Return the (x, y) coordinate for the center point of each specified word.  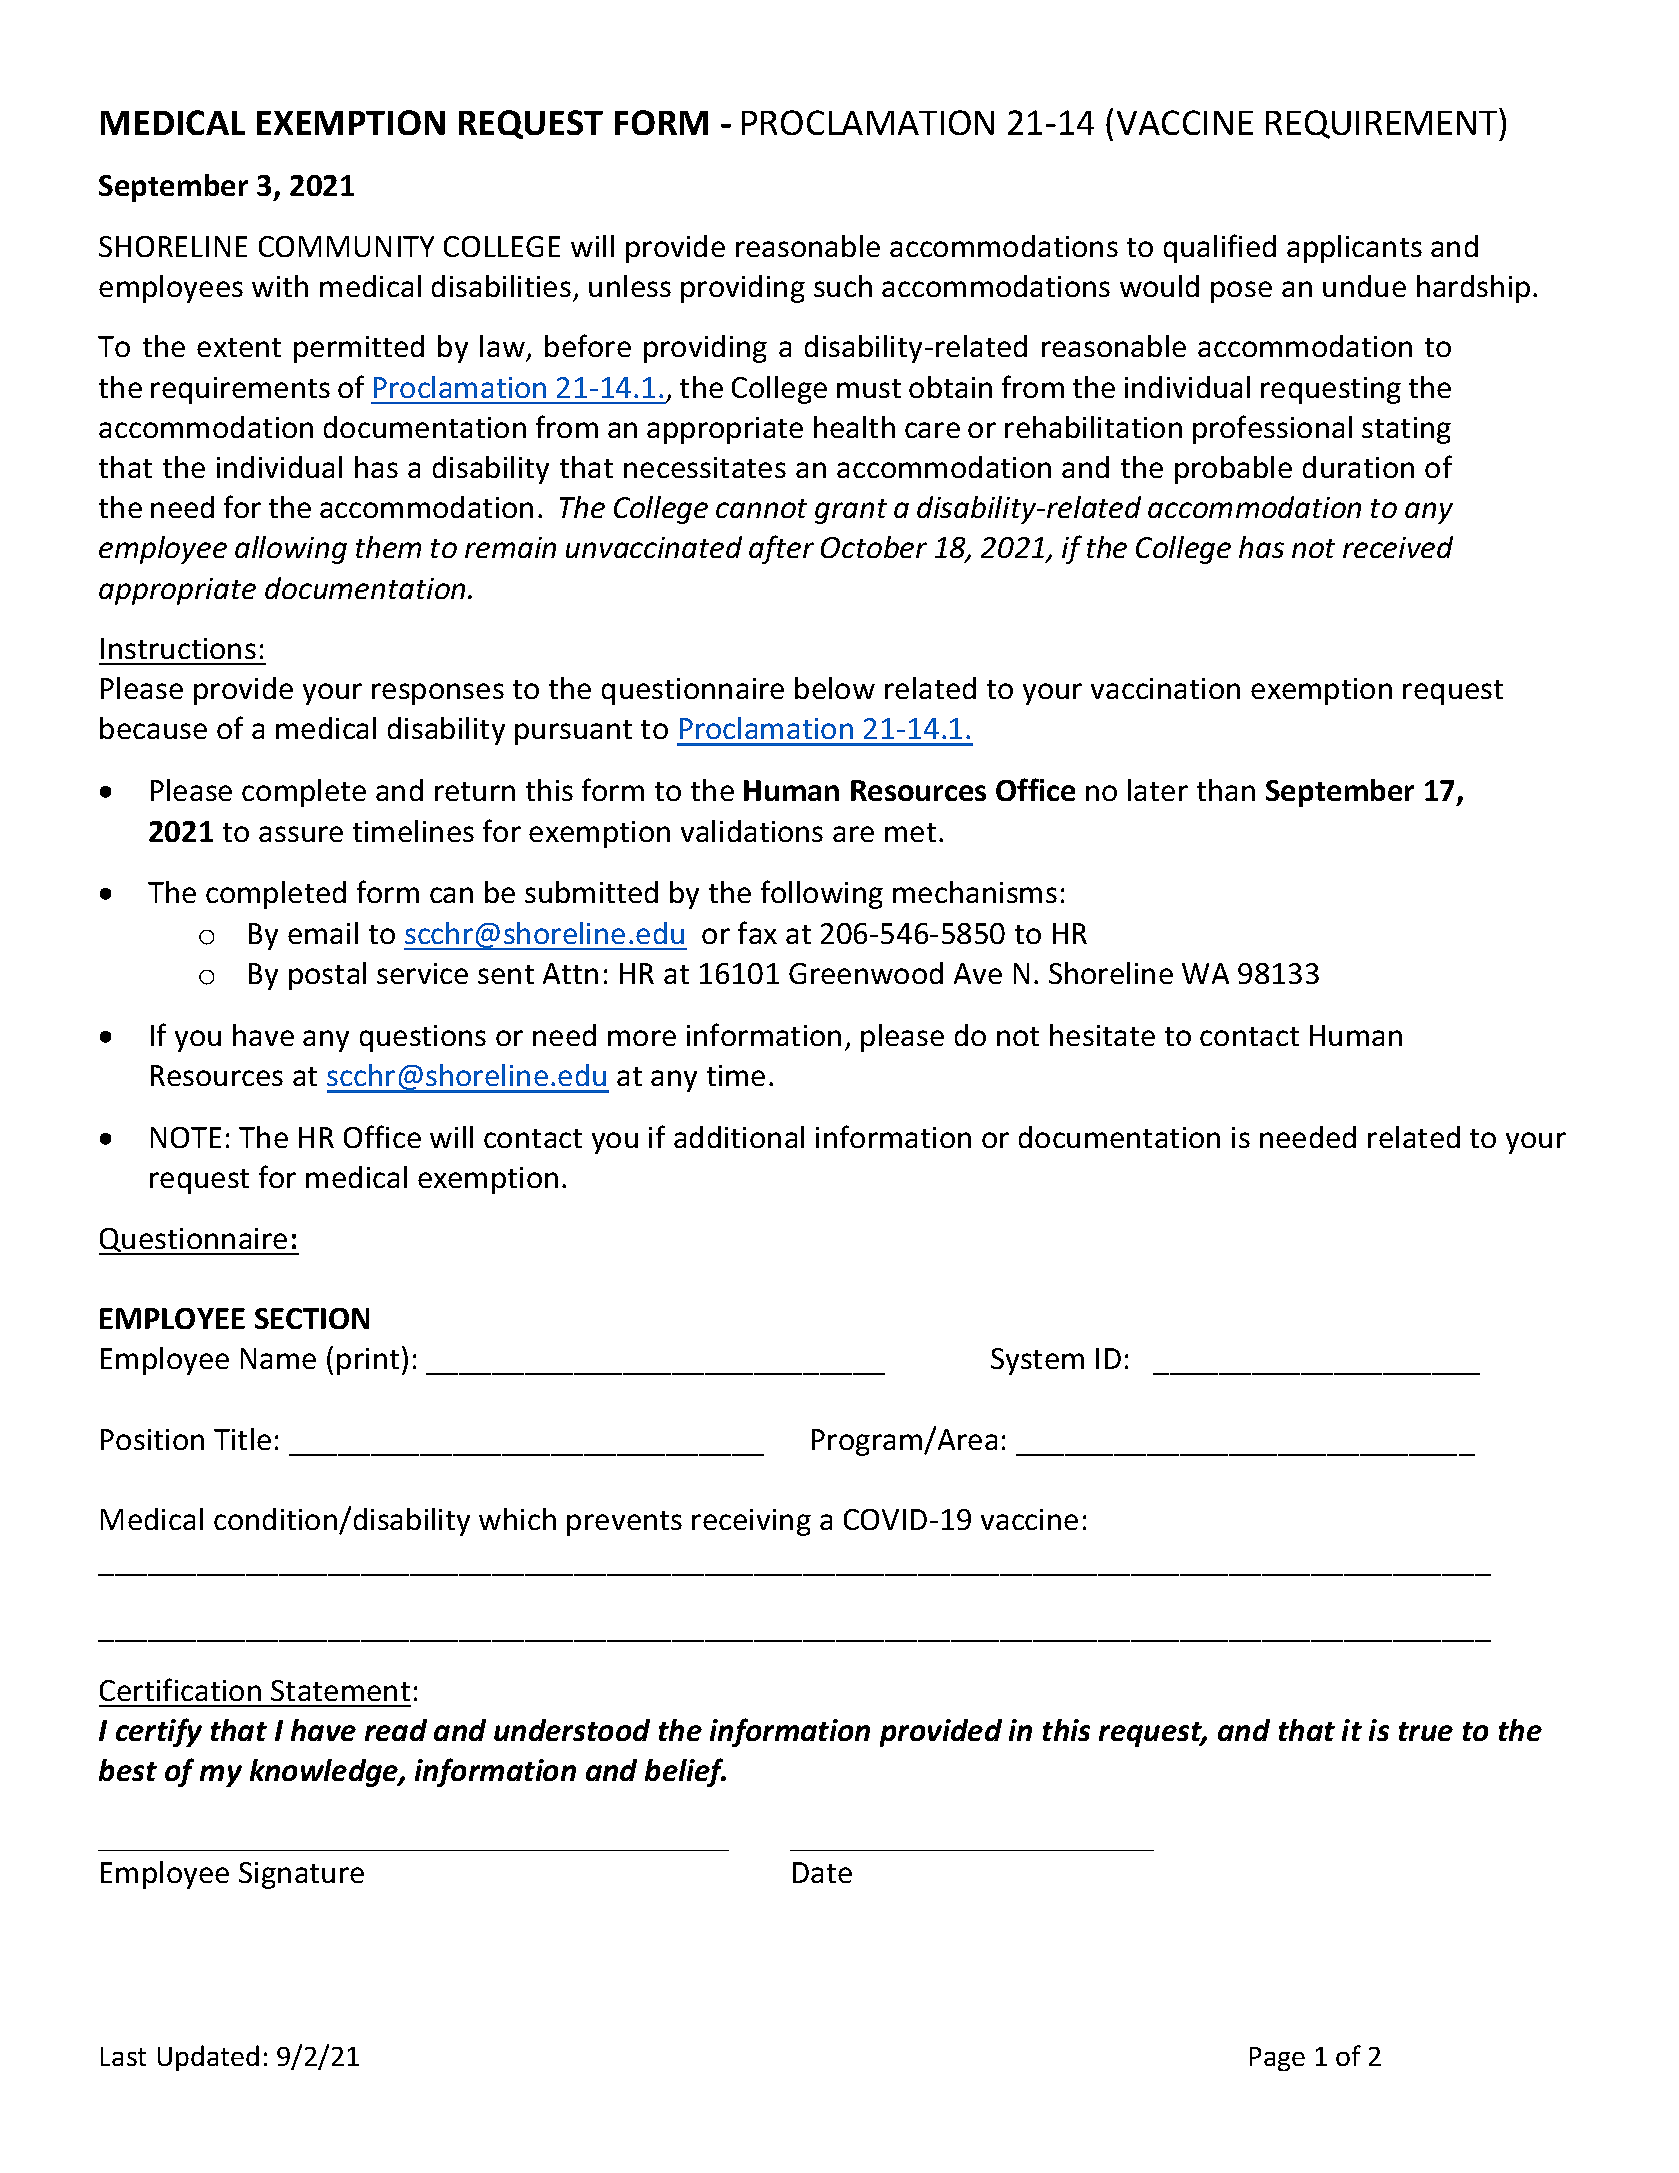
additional (739, 1137)
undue (1364, 286)
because (153, 728)
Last (123, 2056)
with (280, 286)
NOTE (186, 1137)
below (835, 688)
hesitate (1102, 1035)
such (843, 286)
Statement (340, 1690)
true (1426, 1731)
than (1226, 790)
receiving (751, 1522)
